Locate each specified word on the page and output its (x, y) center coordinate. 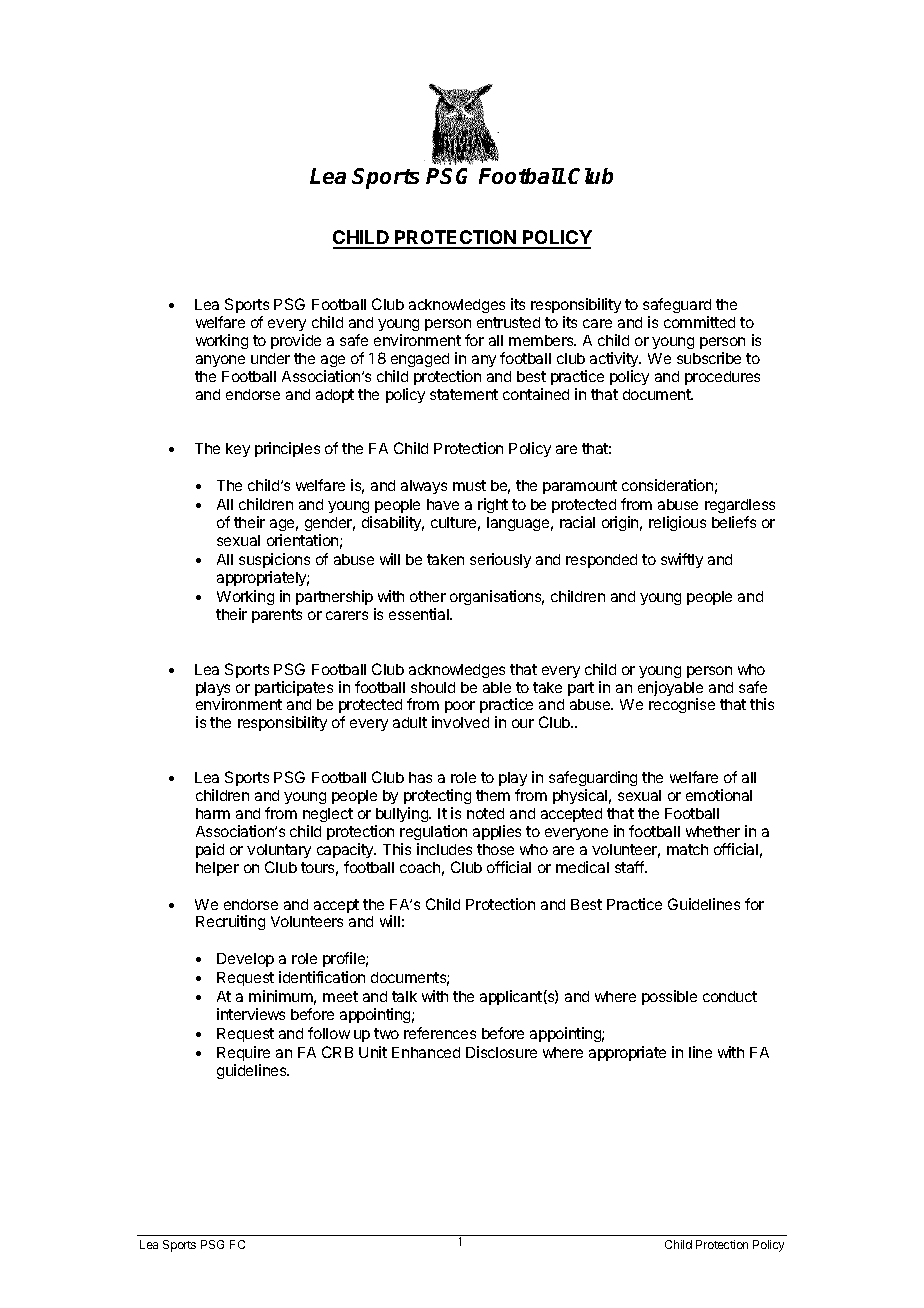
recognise (682, 705)
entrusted (508, 322)
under (270, 358)
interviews (251, 1014)
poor (460, 707)
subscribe (709, 358)
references (440, 1033)
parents (277, 616)
